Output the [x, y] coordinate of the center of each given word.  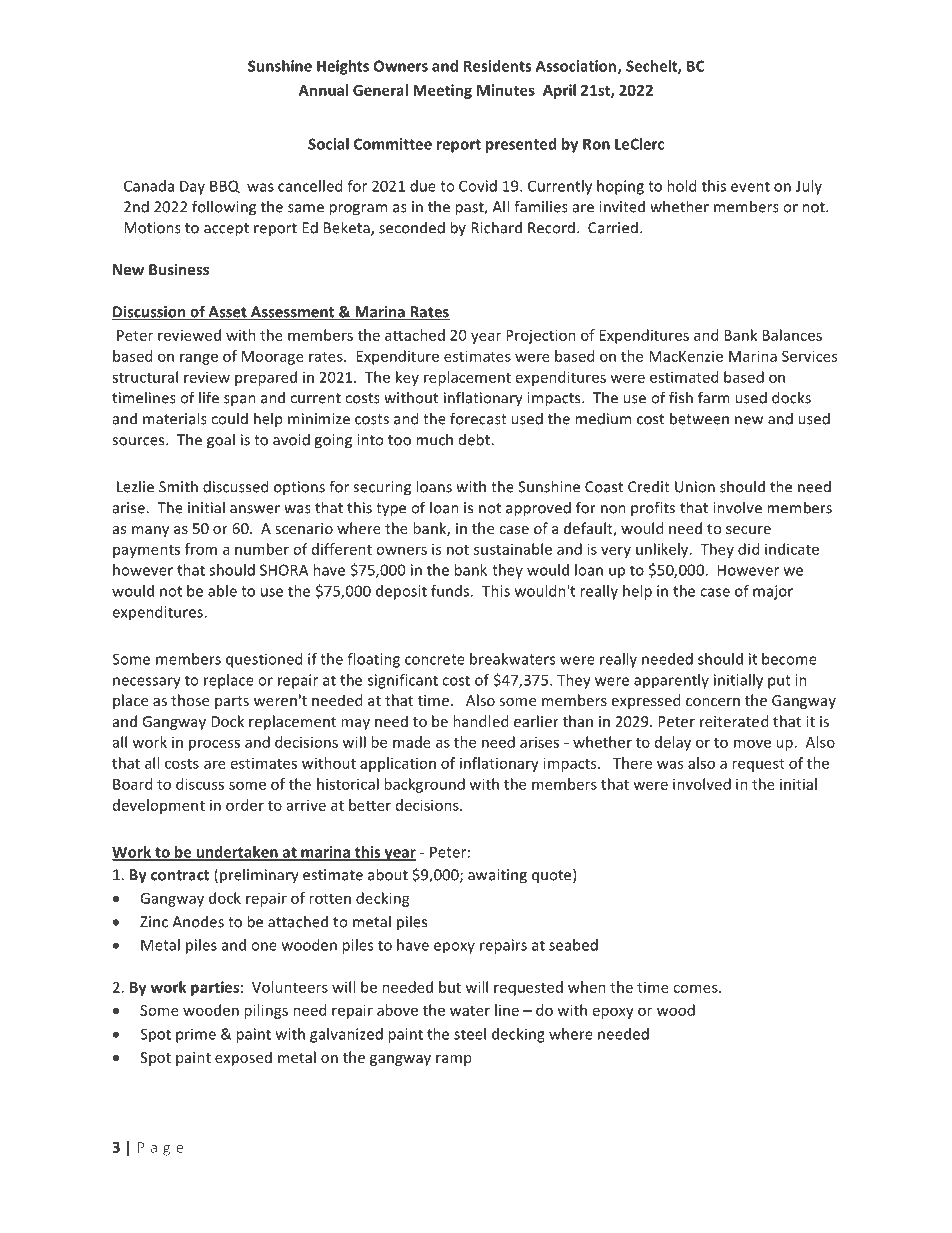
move [752, 743]
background [424, 785]
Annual [323, 90]
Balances [792, 335]
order [245, 805]
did [748, 549]
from [201, 549]
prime [196, 1035]
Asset [227, 313]
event [750, 186]
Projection [541, 336]
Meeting [442, 91]
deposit [401, 592]
